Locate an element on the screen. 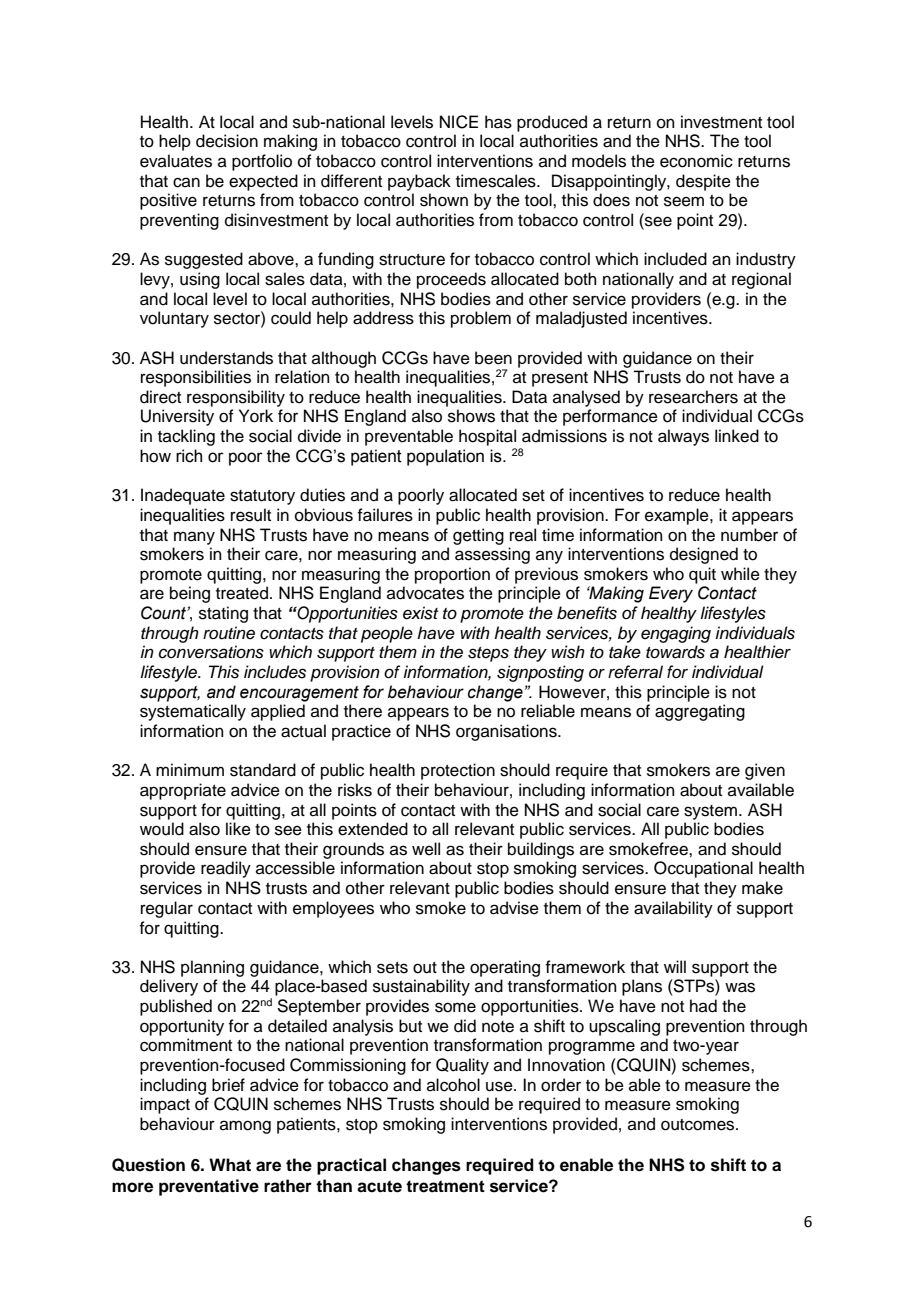 The height and width of the screenshot is (1308, 924). What is located at coordinates (230, 1165).
